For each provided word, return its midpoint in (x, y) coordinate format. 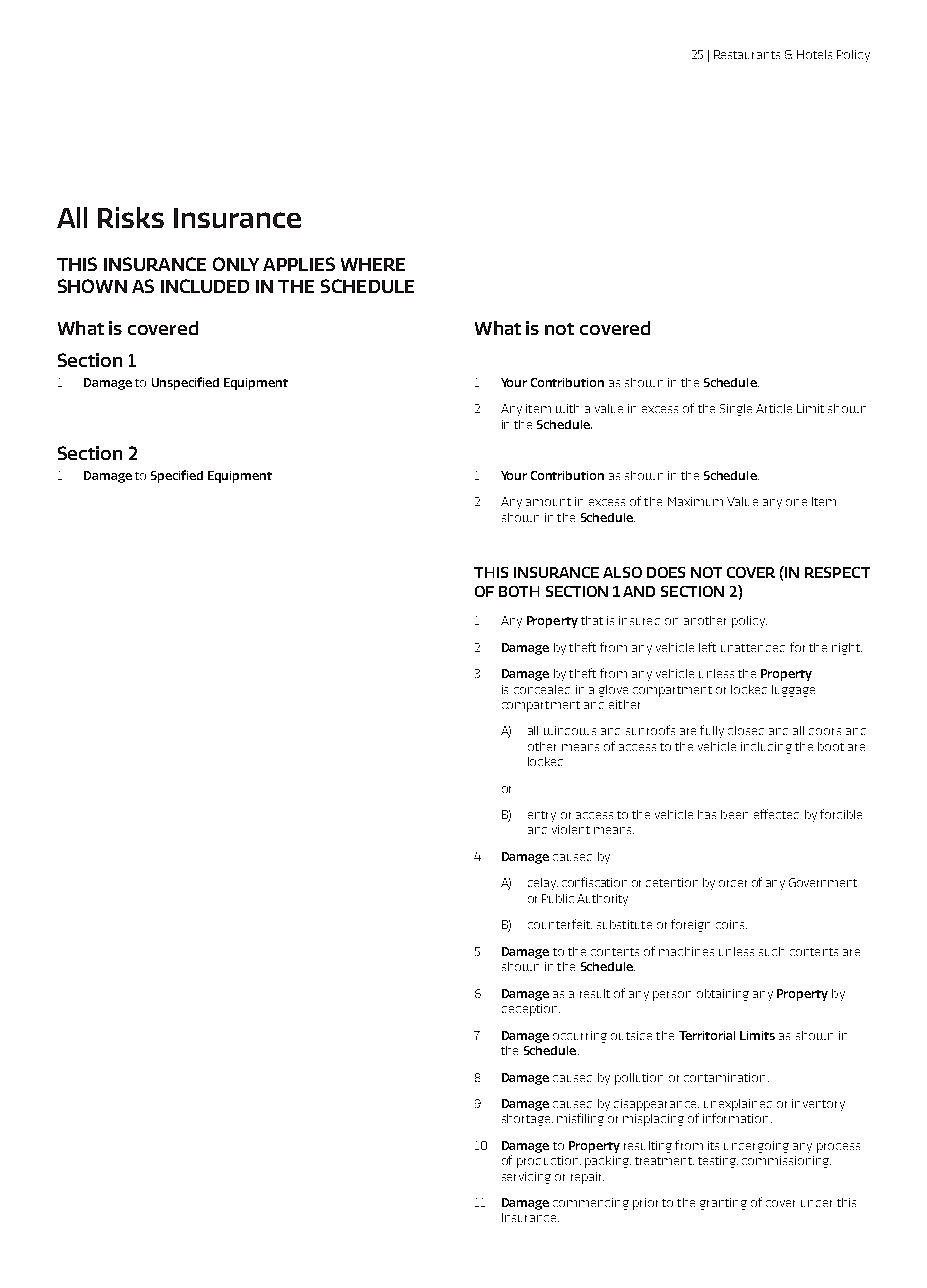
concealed (542, 689)
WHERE (373, 264)
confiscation (594, 882)
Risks (131, 217)
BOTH (519, 591)
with (567, 408)
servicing (526, 1178)
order (733, 883)
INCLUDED (205, 286)
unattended (753, 648)
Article (774, 408)
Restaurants (747, 54)
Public (558, 898)
